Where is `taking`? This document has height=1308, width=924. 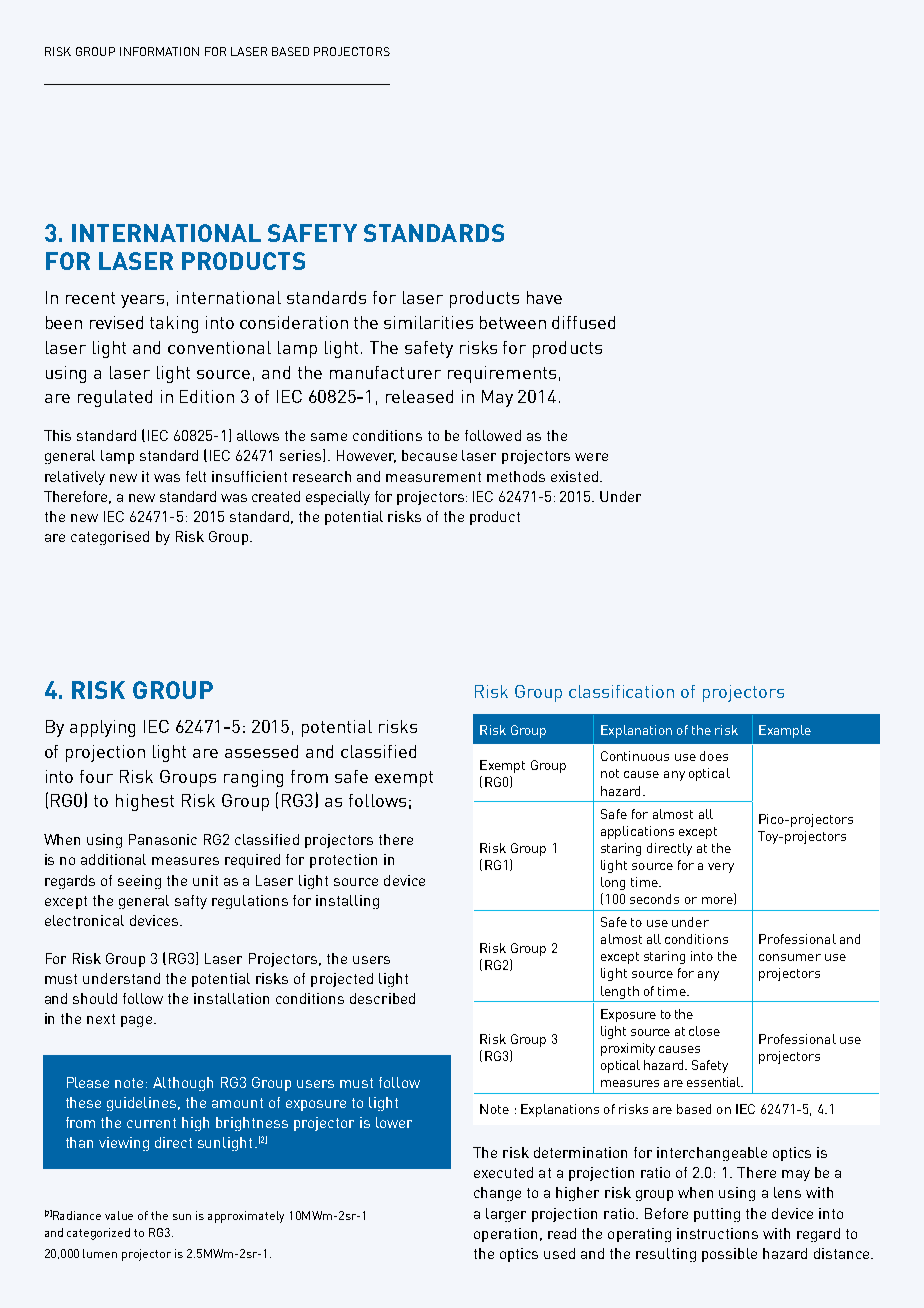 taking is located at coordinates (174, 324).
